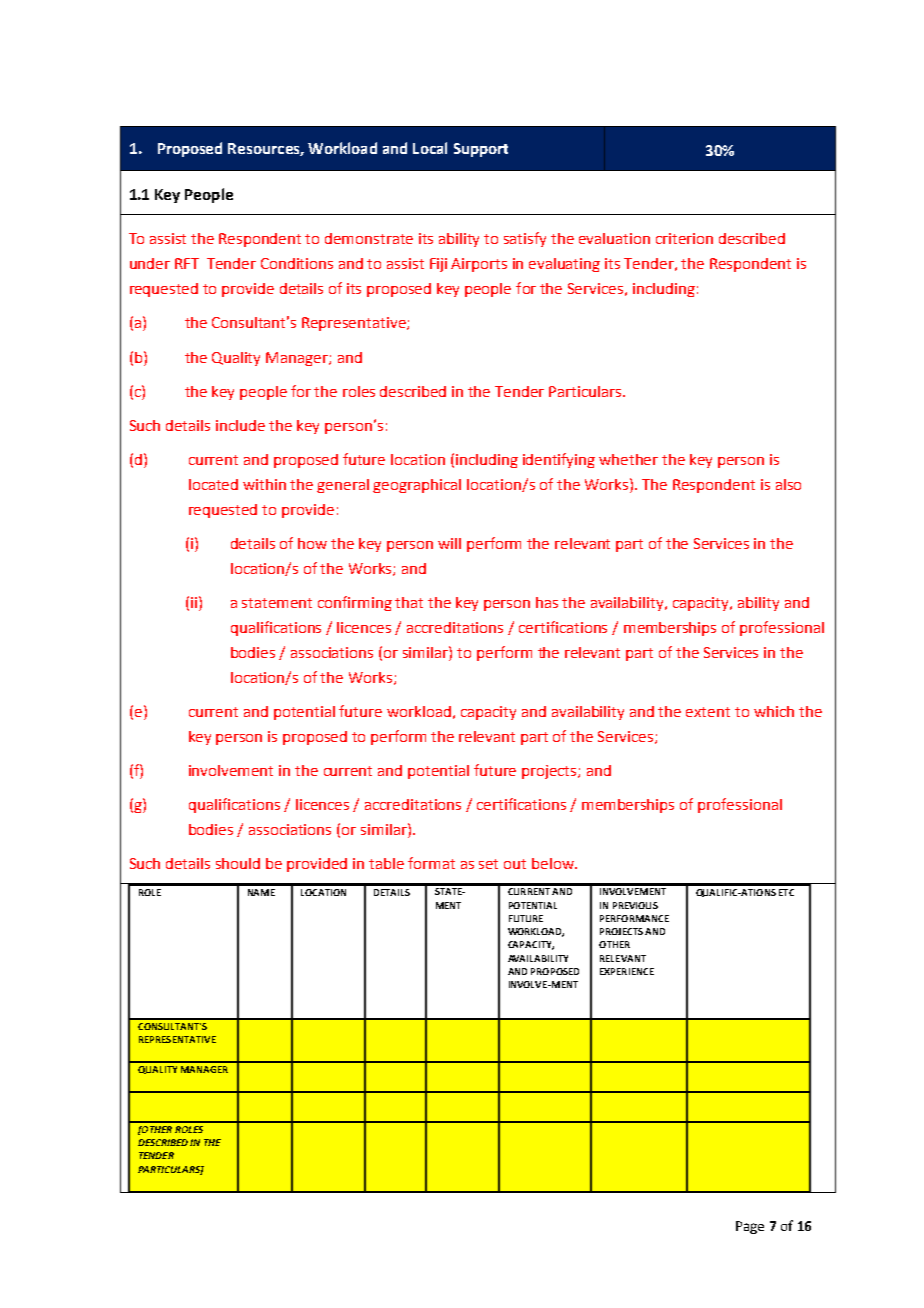 This document has height=1308, width=924. I want to click on should, so click(238, 863).
